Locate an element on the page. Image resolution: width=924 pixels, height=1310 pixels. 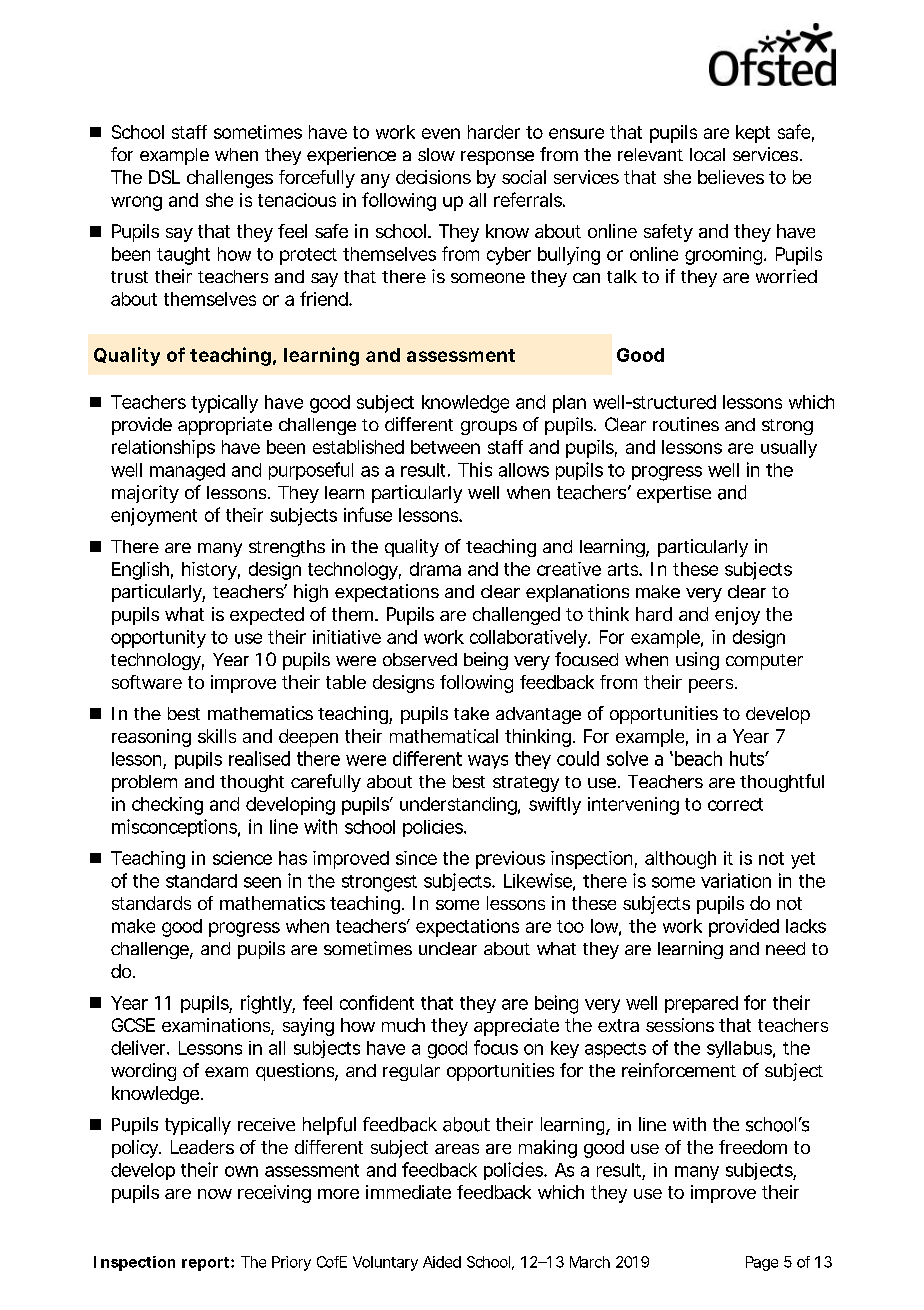
drama is located at coordinates (435, 569).
